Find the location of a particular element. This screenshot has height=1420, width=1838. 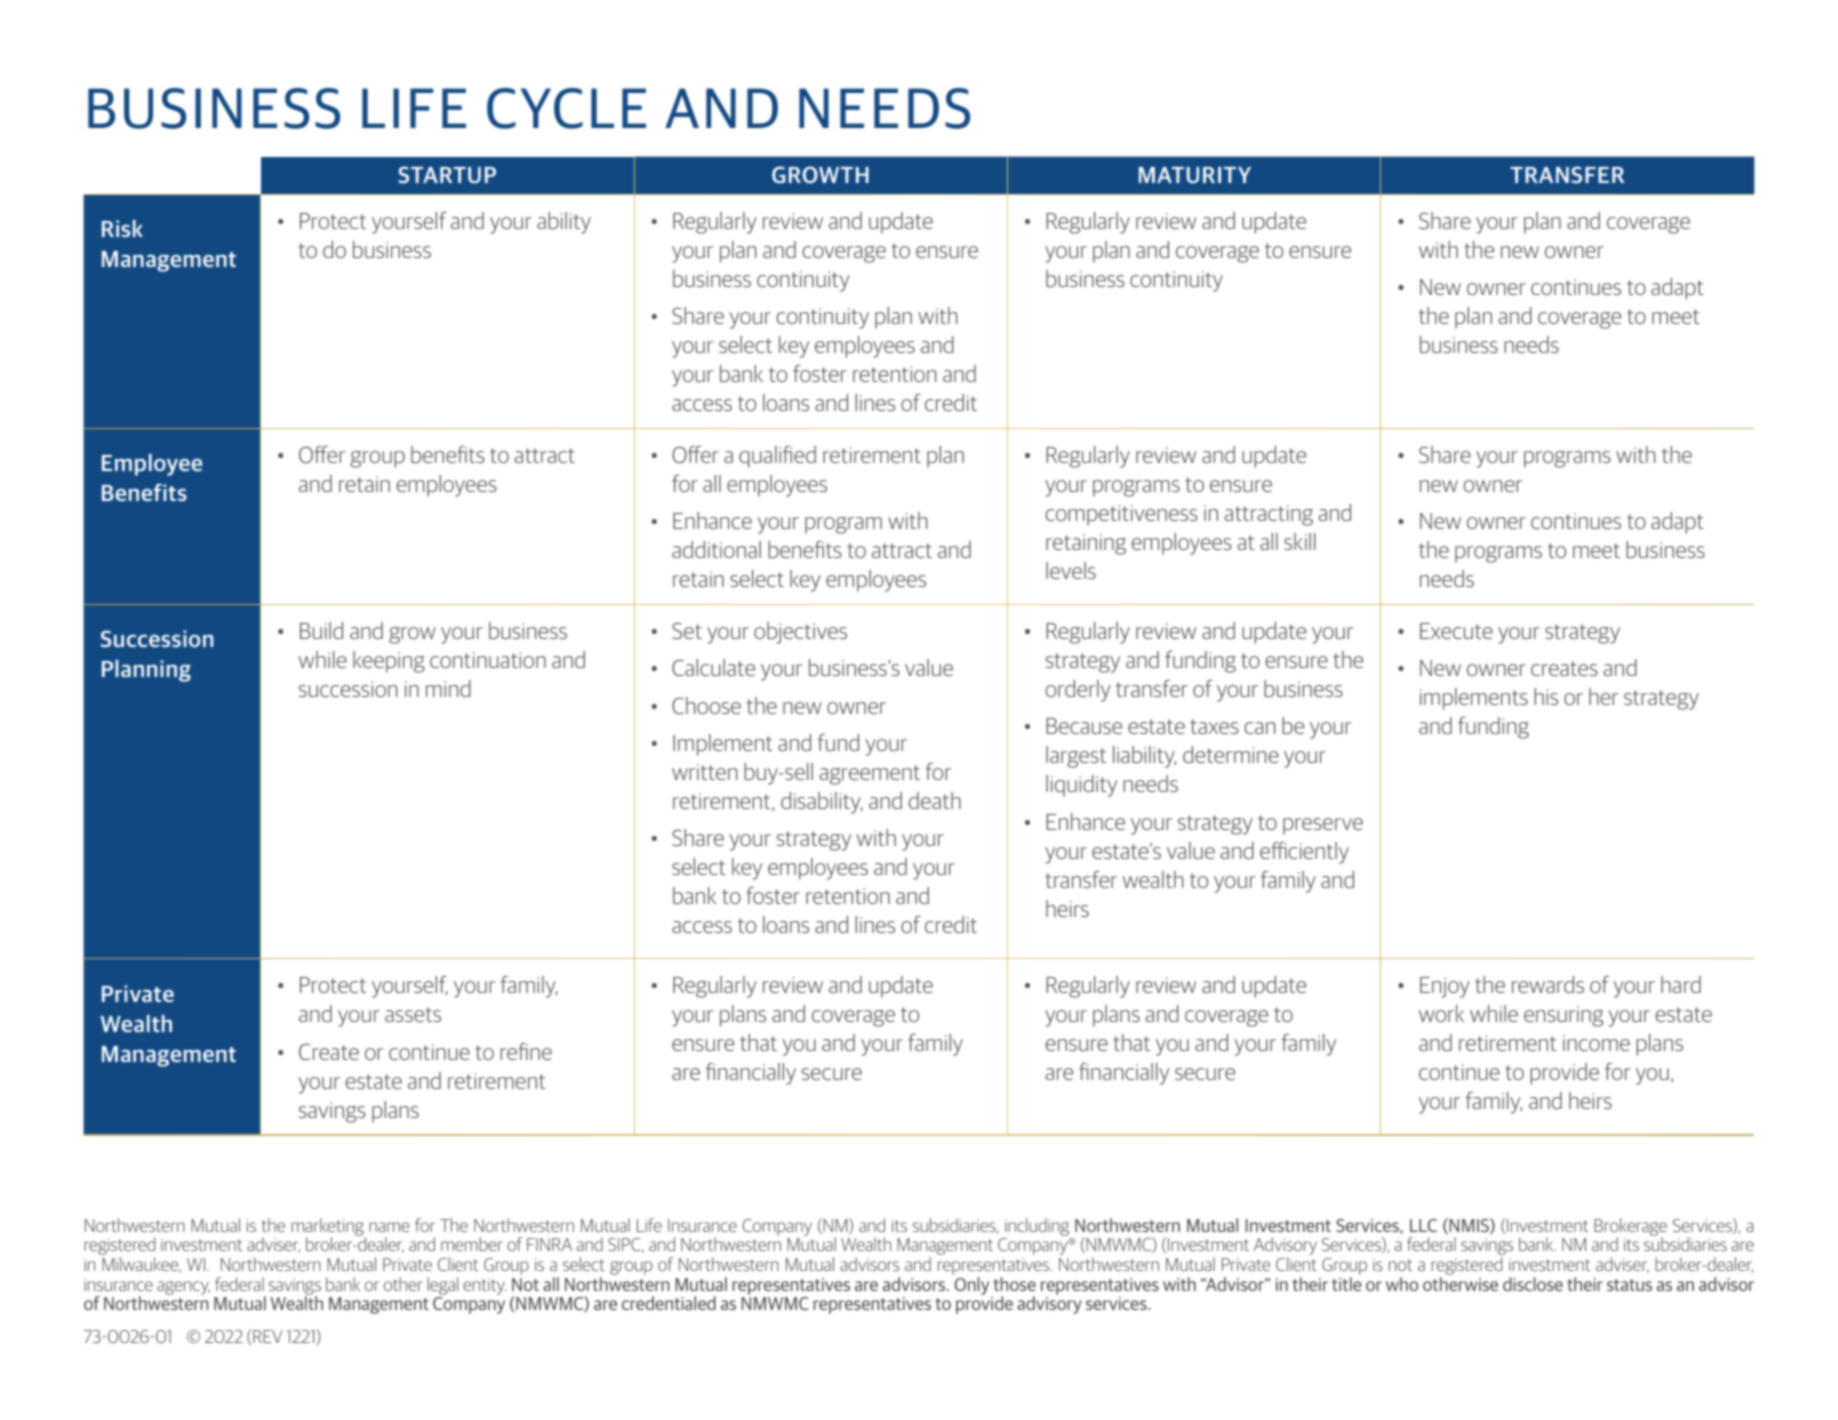

marketing is located at coordinates (328, 1228).
